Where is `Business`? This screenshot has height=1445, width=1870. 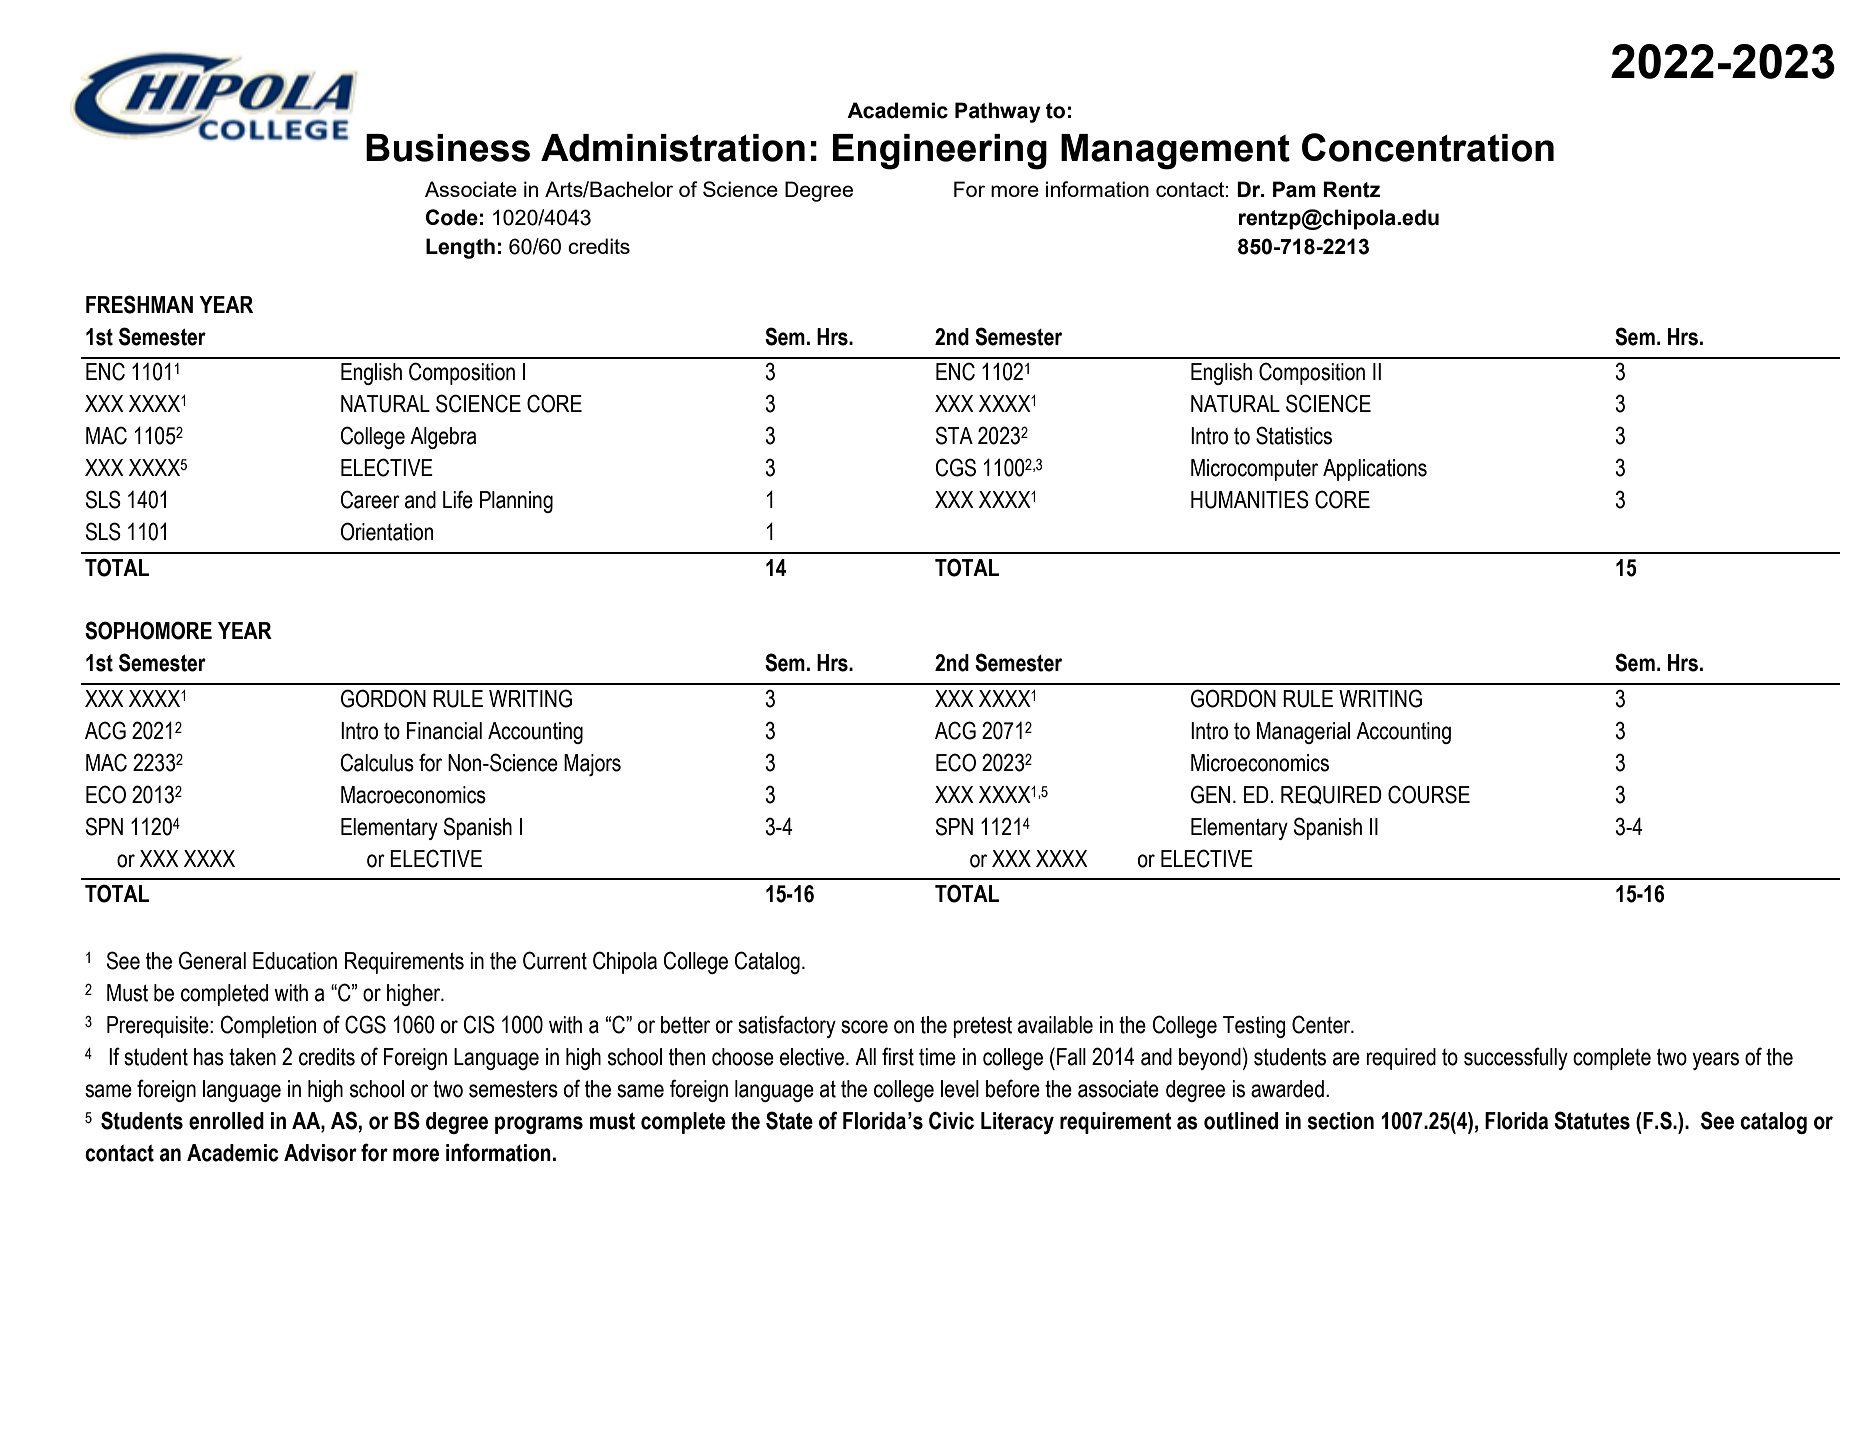 Business is located at coordinates (448, 148).
